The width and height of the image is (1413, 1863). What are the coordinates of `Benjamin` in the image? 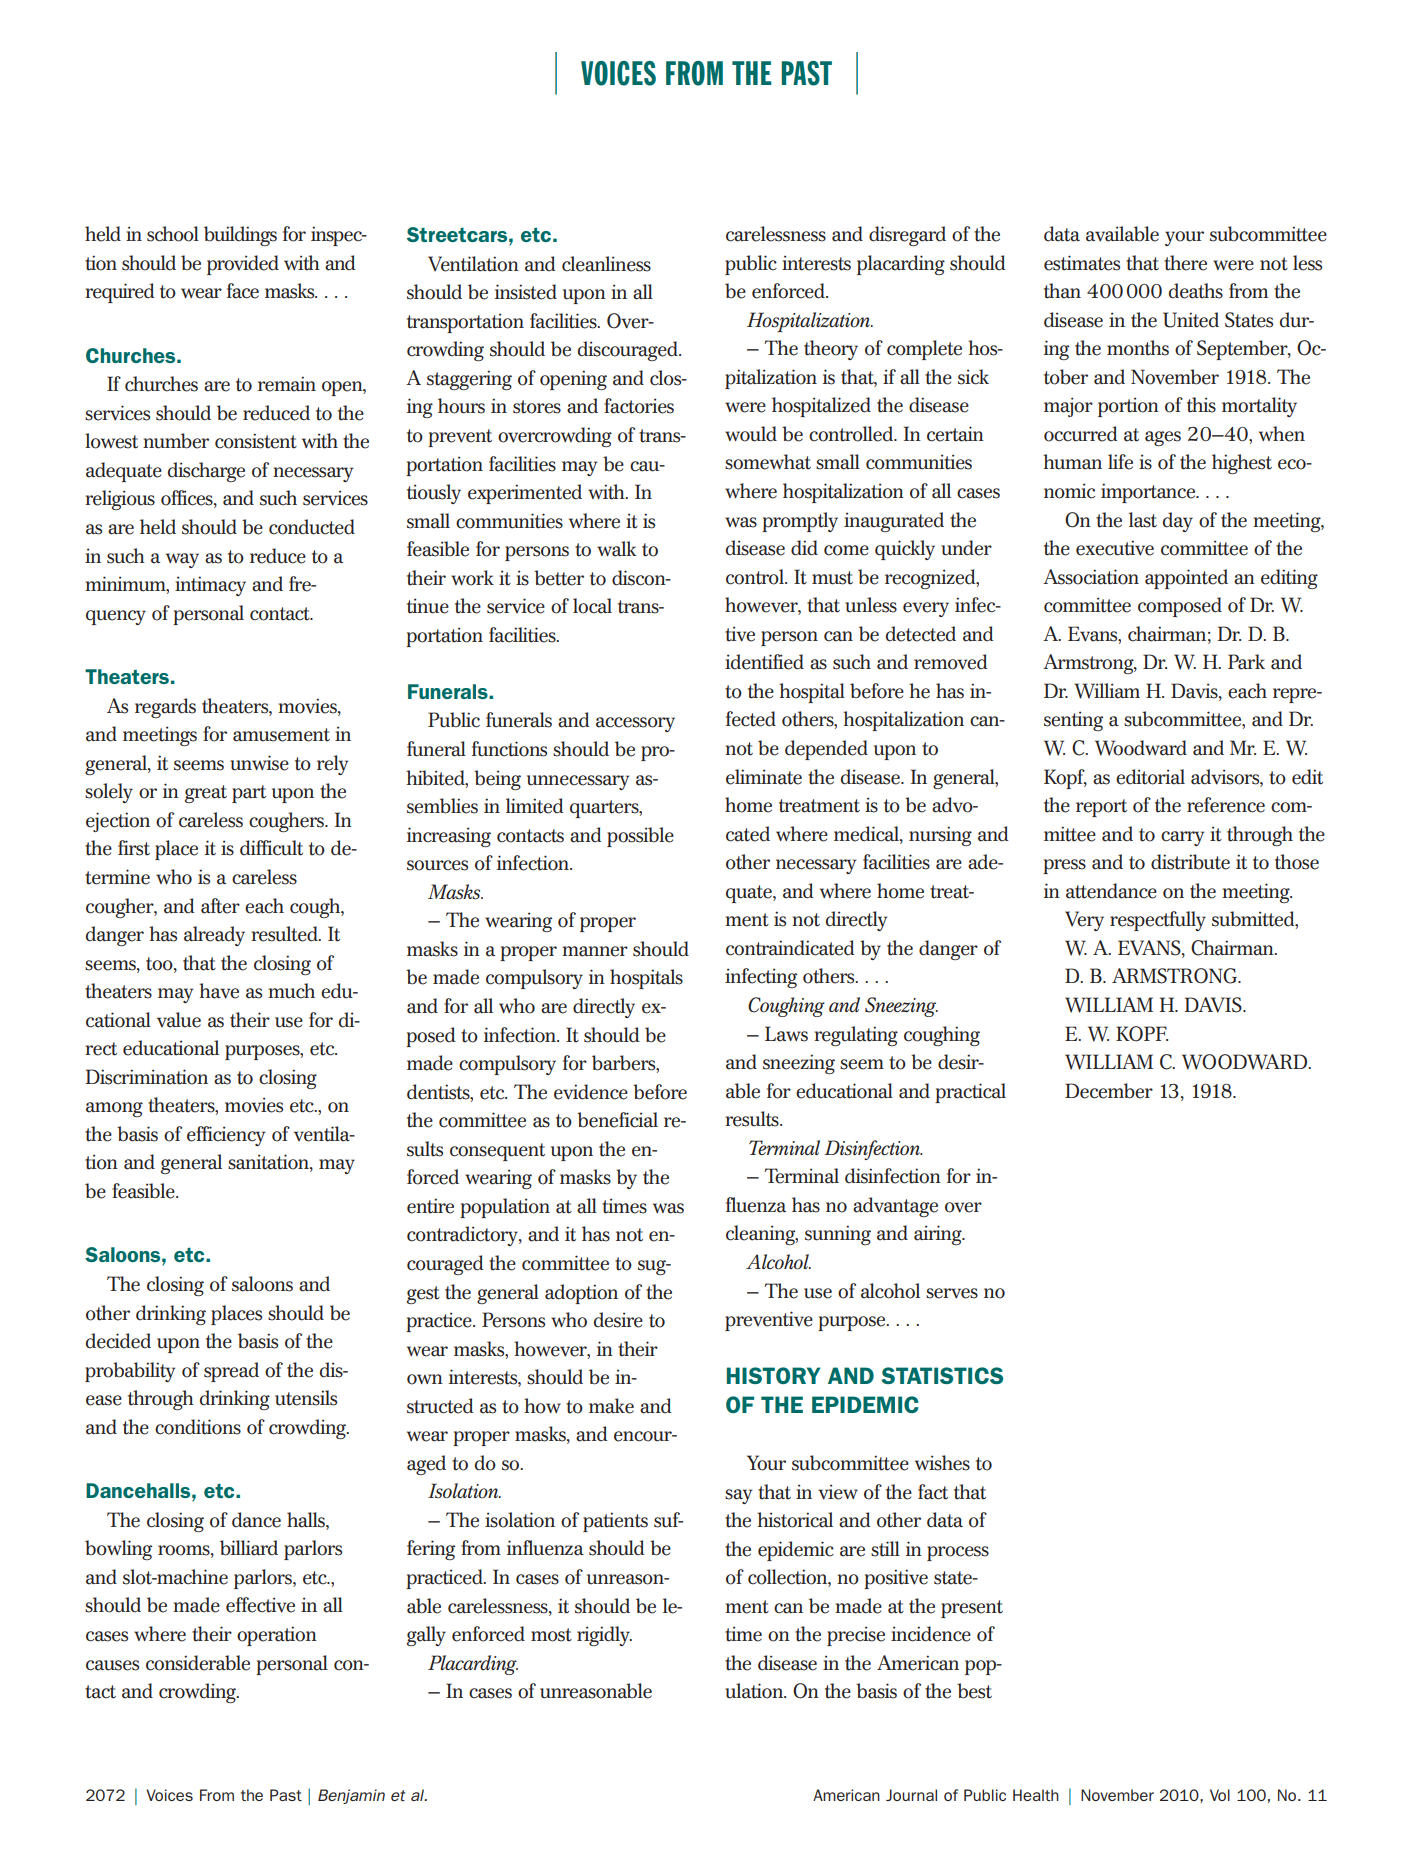 It's located at (351, 1796).
